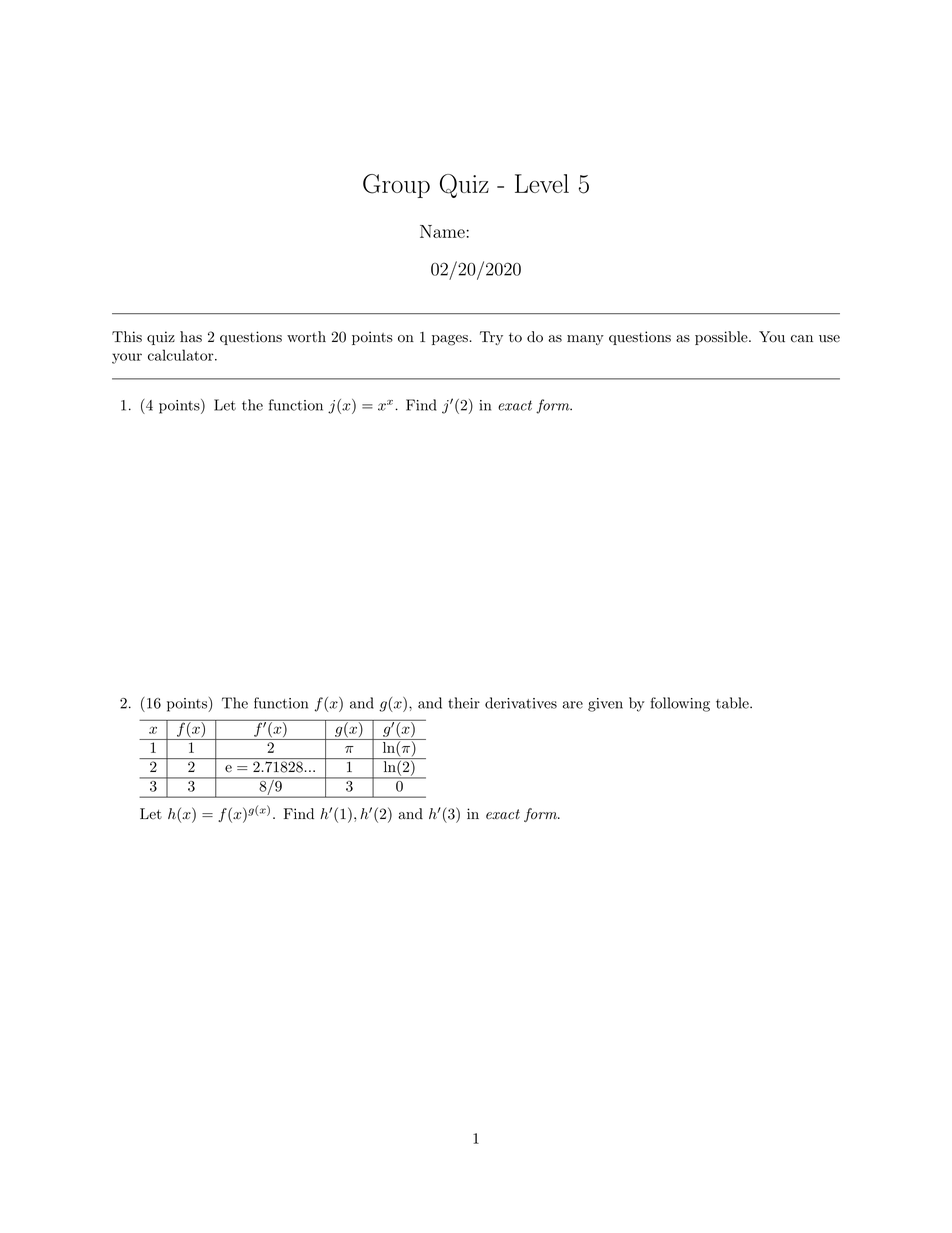 The width and height of the document is (952, 1233). Describe the element at coordinates (491, 338) in the document. I see `Try` at that location.
